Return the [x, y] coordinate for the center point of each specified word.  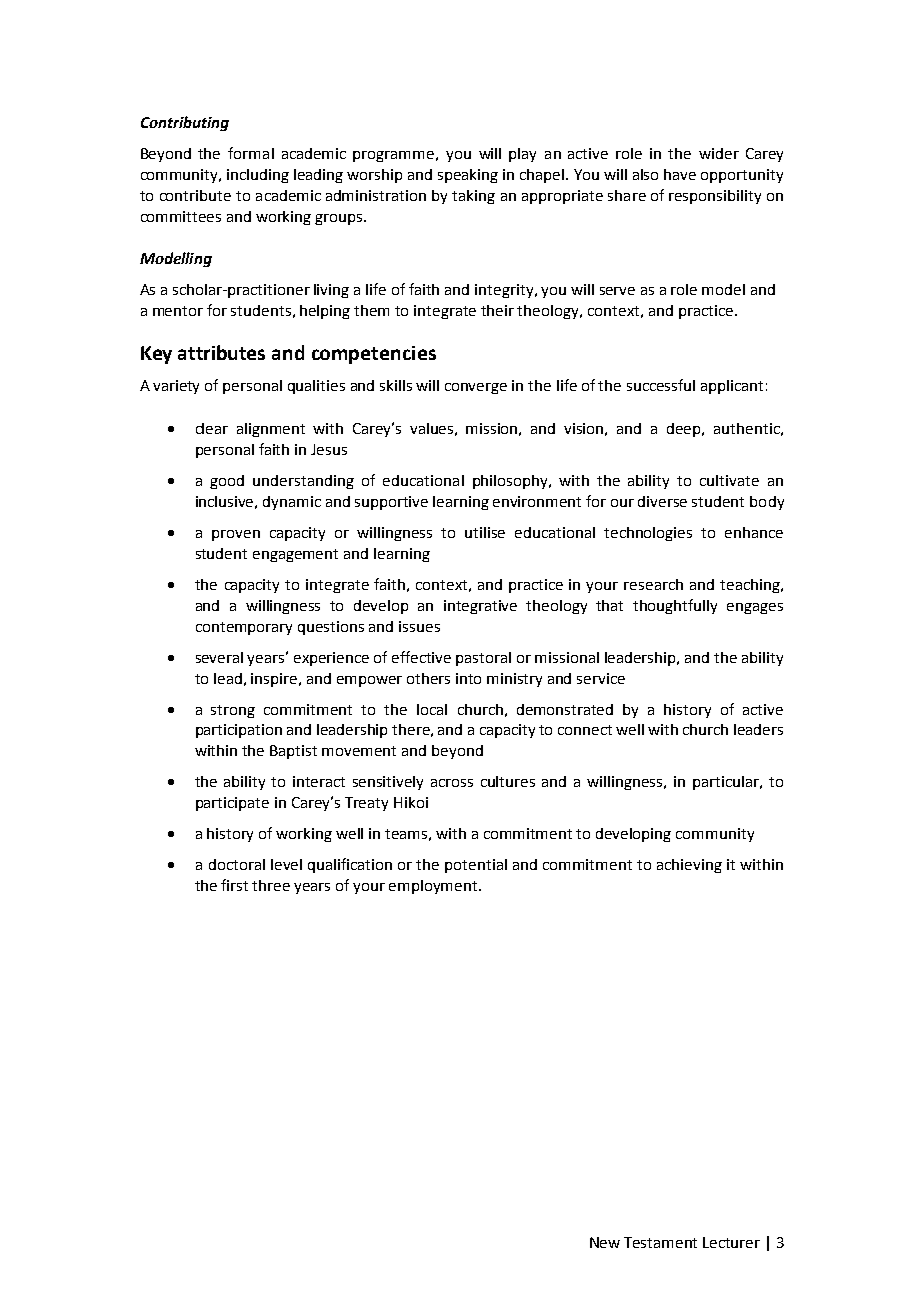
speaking [468, 176]
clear [212, 428]
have [680, 174]
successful [661, 385]
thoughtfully [675, 606]
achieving [689, 866]
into [468, 678]
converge [476, 388]
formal [251, 153]
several [219, 657]
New [605, 1242]
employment [434, 887]
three [271, 885]
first [234, 885]
